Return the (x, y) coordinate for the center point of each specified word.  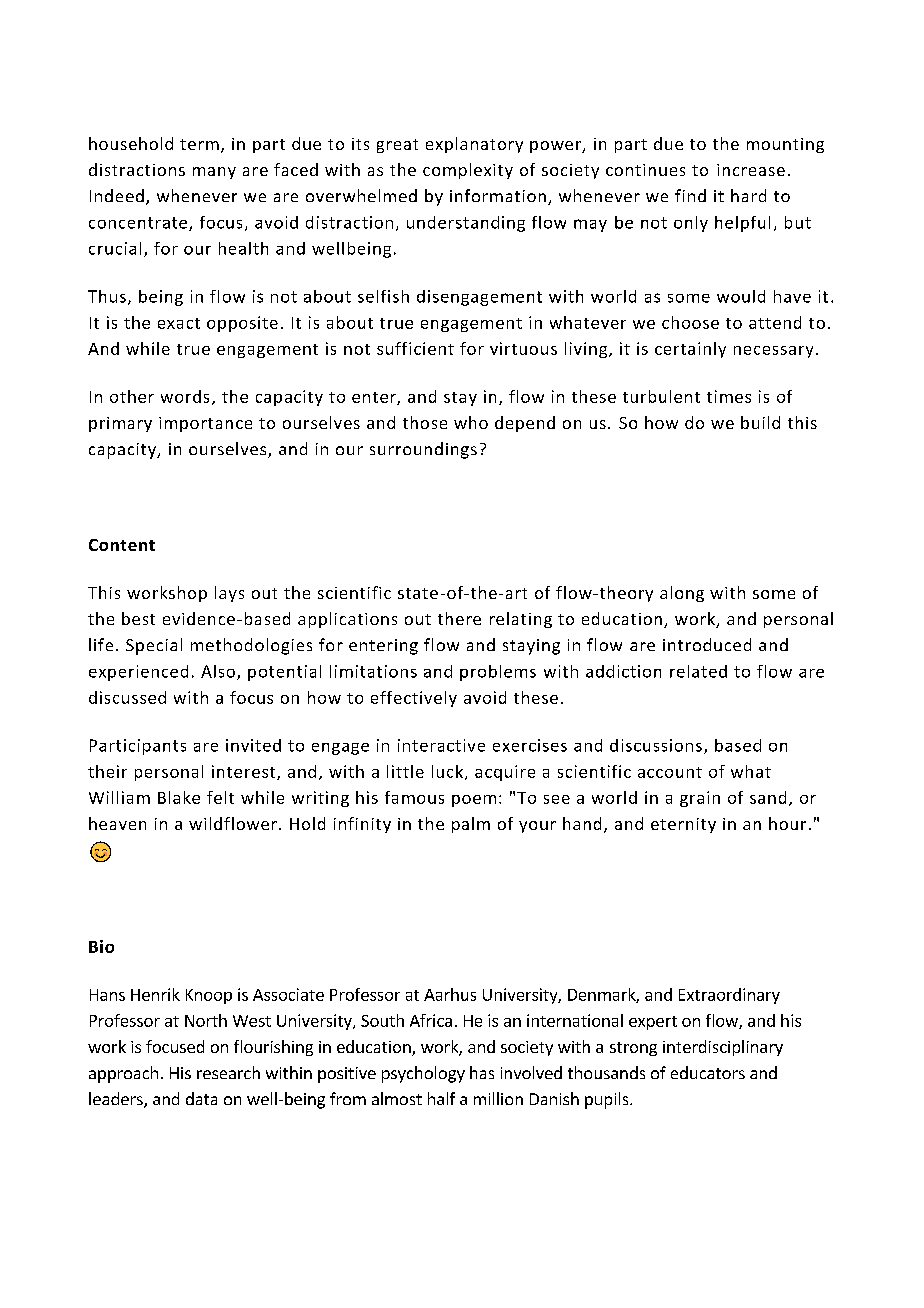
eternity (683, 825)
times (729, 396)
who (471, 422)
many (214, 173)
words (185, 396)
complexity (468, 171)
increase (751, 170)
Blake (179, 797)
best (138, 618)
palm (471, 825)
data (201, 1098)
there (459, 618)
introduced (707, 644)
